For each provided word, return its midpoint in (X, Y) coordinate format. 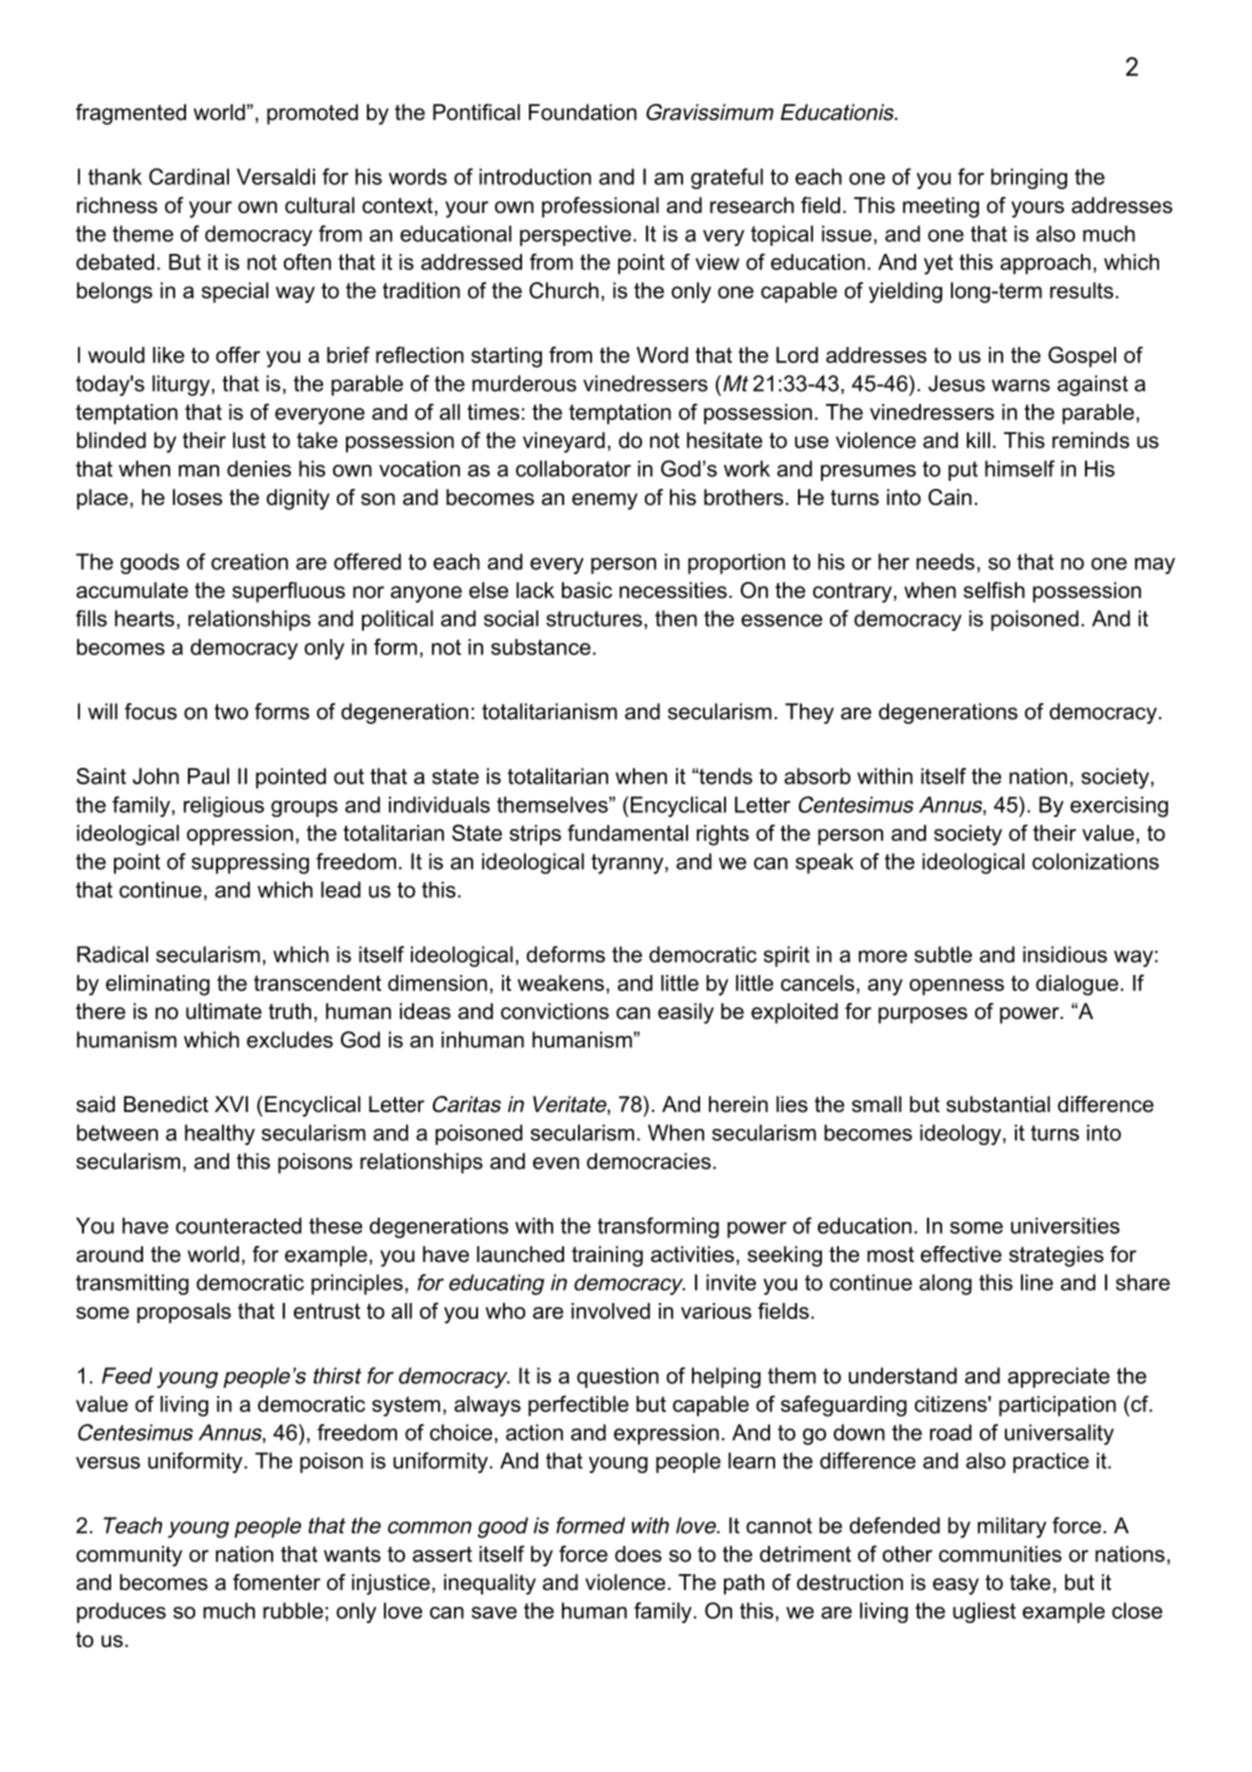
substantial (998, 1104)
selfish (994, 590)
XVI (231, 1104)
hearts (144, 618)
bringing (1029, 178)
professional (600, 207)
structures (594, 619)
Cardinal (189, 176)
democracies (649, 1161)
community (129, 1556)
